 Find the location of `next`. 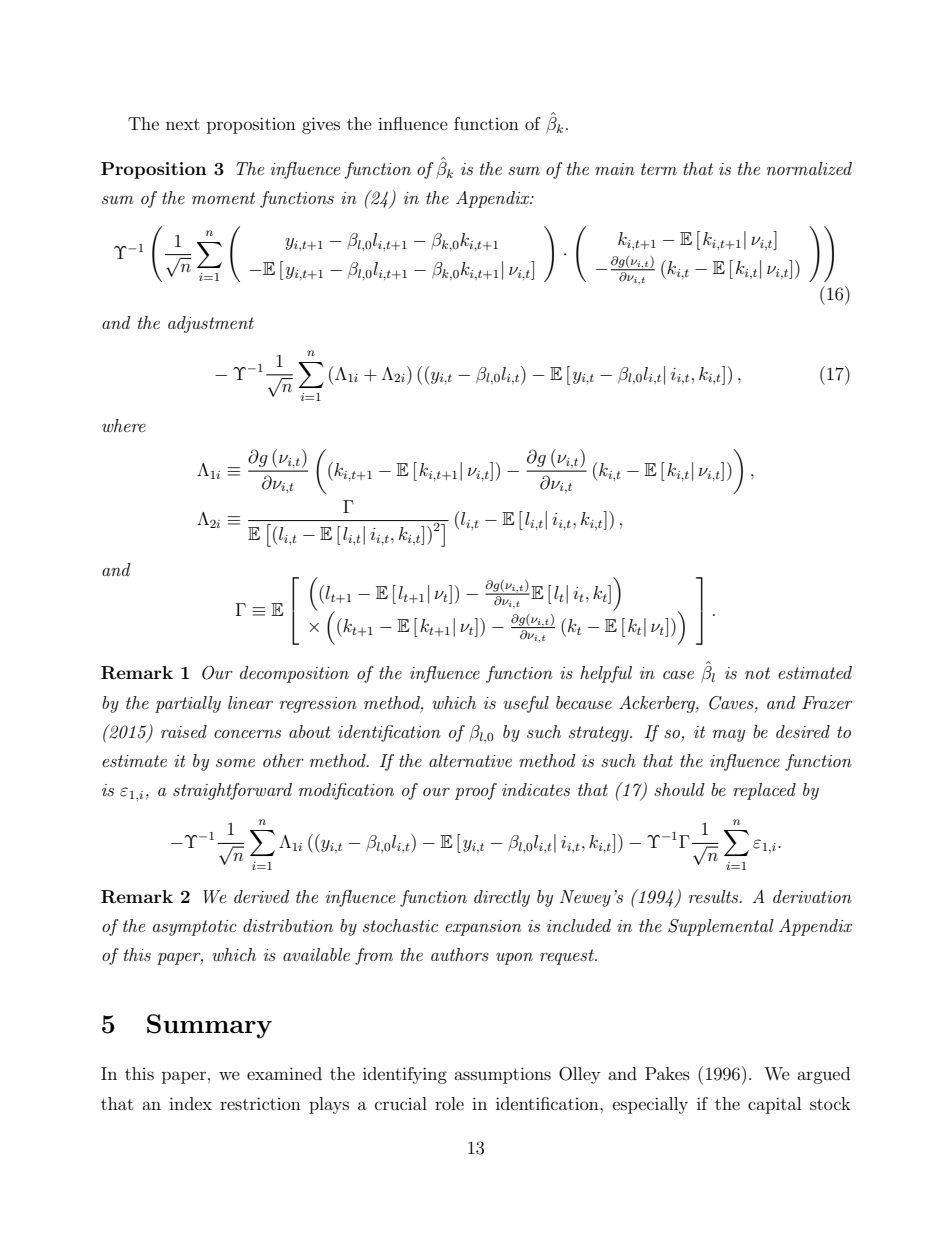

next is located at coordinates (183, 124).
